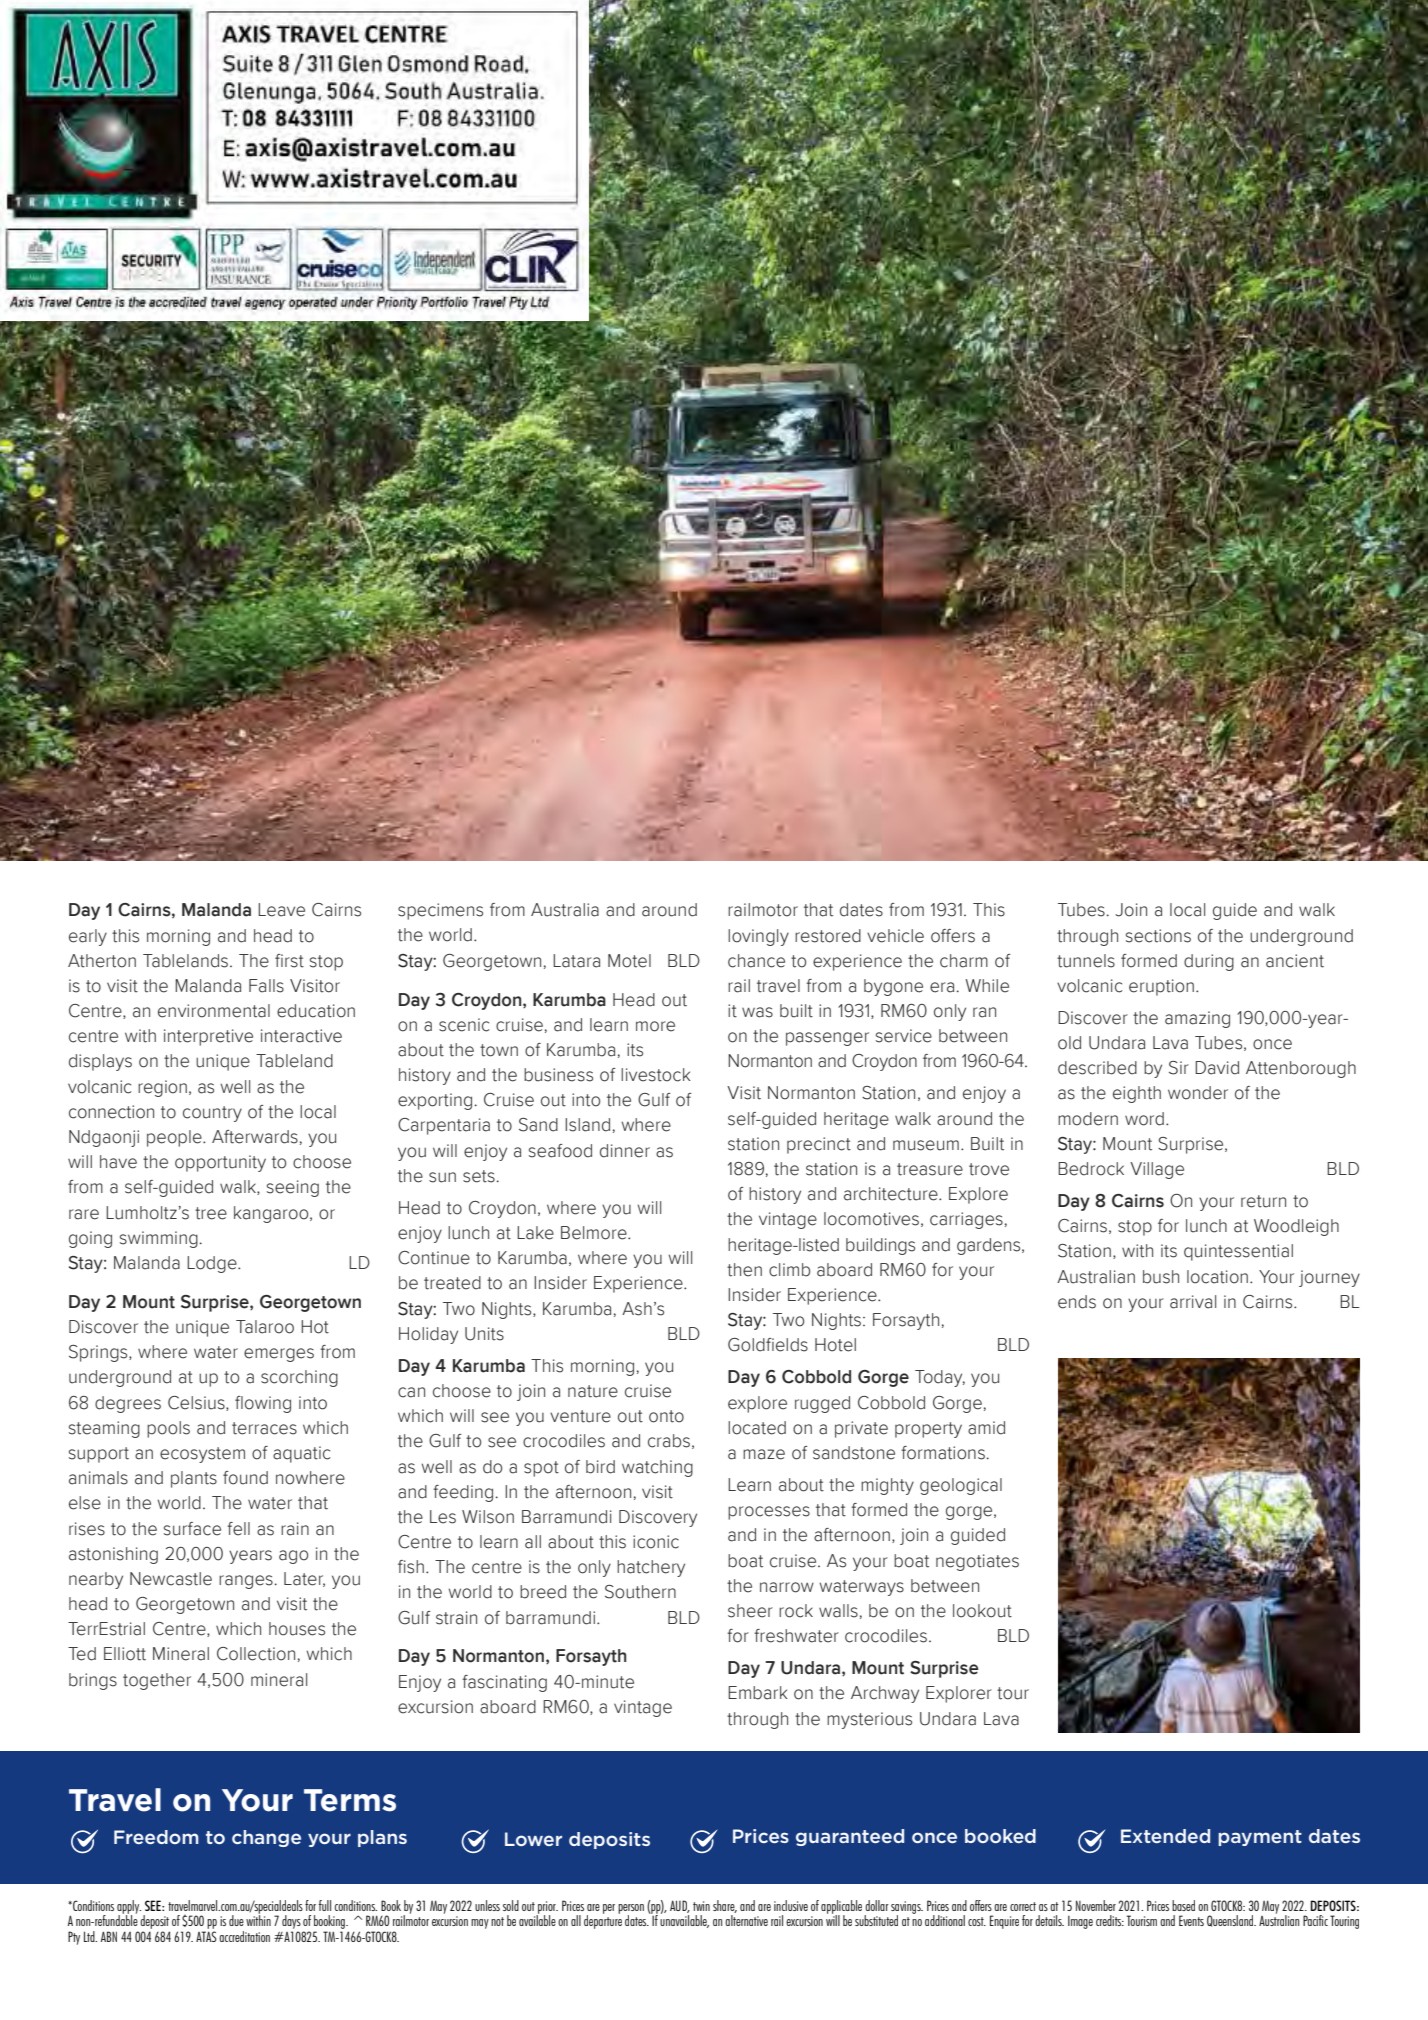 Image resolution: width=1428 pixels, height=2020 pixels. Describe the element at coordinates (1158, 936) in the image. I see `sections` at that location.
